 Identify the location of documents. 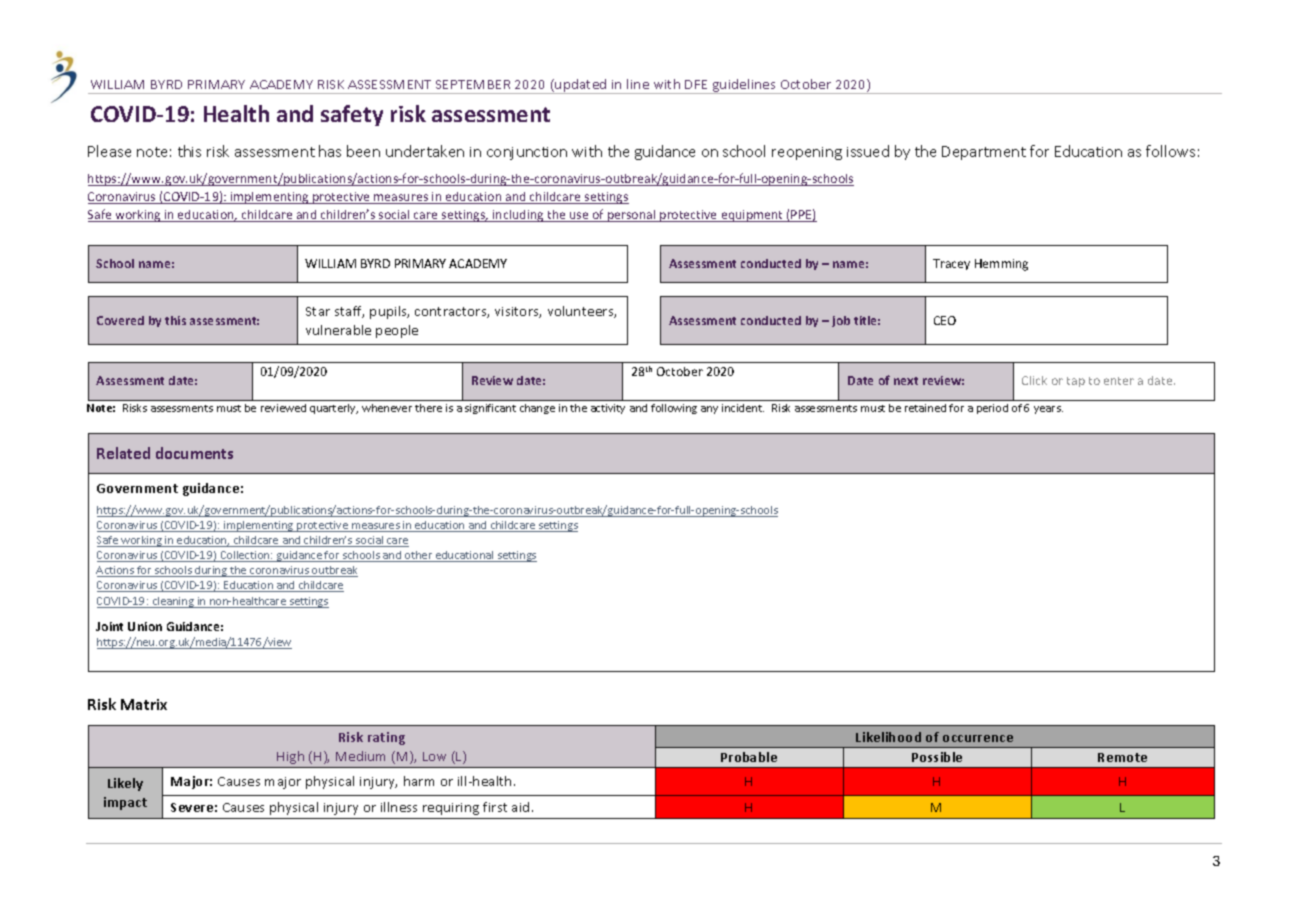
(194, 453).
